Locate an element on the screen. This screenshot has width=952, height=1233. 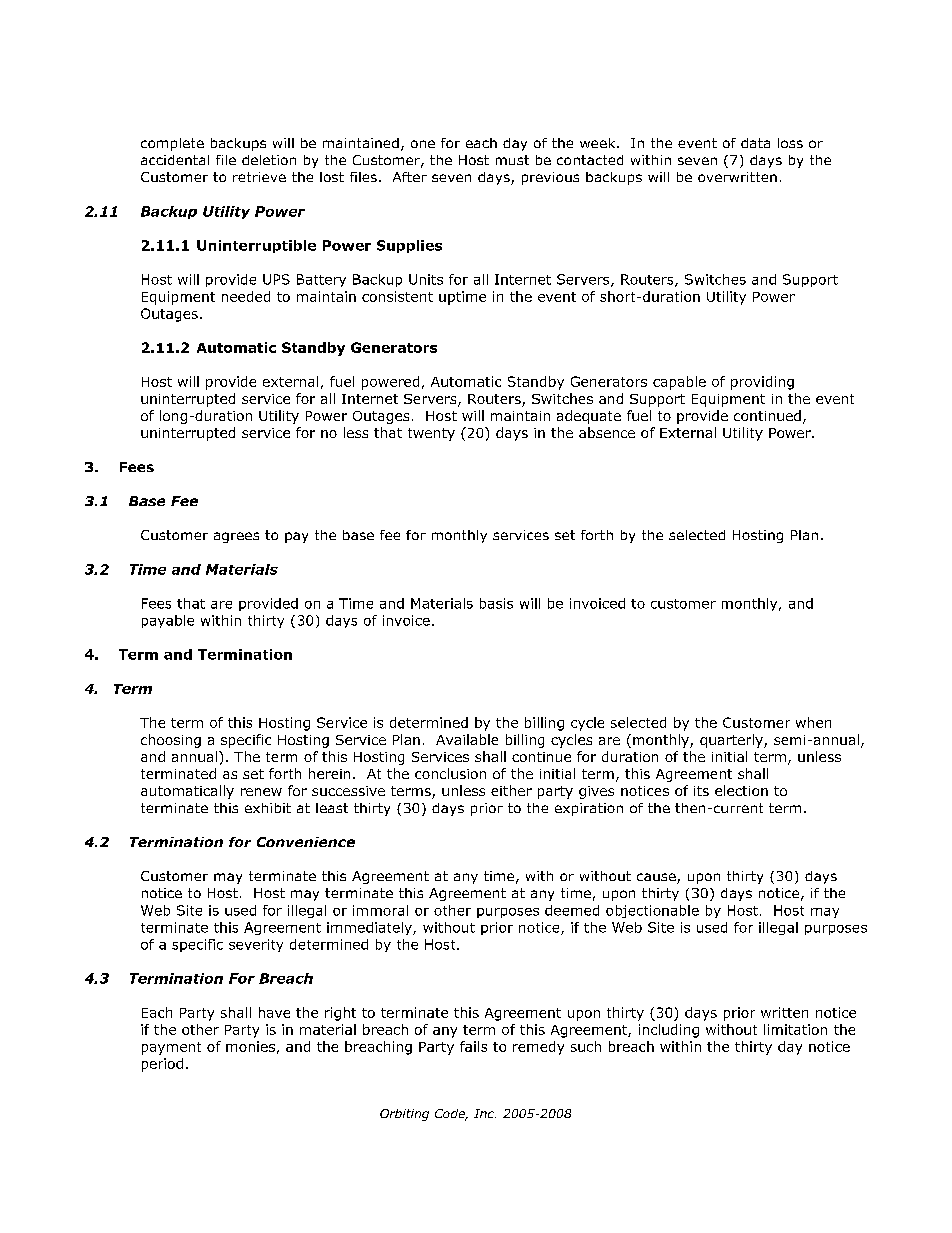
Code is located at coordinates (451, 1115).
